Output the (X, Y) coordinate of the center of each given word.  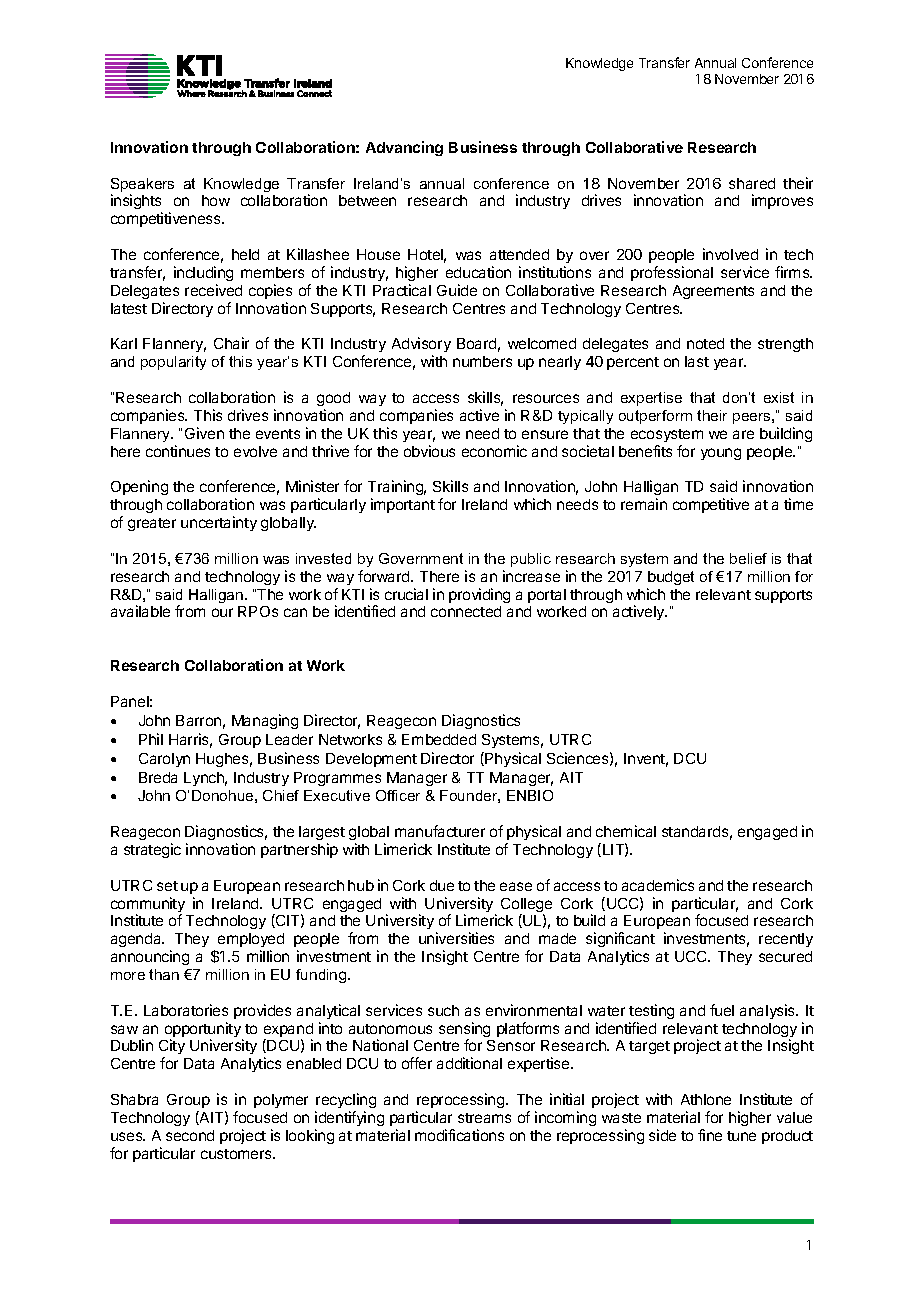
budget (671, 578)
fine (710, 1135)
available (140, 611)
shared (752, 183)
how (216, 200)
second (190, 1135)
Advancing (404, 148)
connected (466, 611)
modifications (459, 1135)
